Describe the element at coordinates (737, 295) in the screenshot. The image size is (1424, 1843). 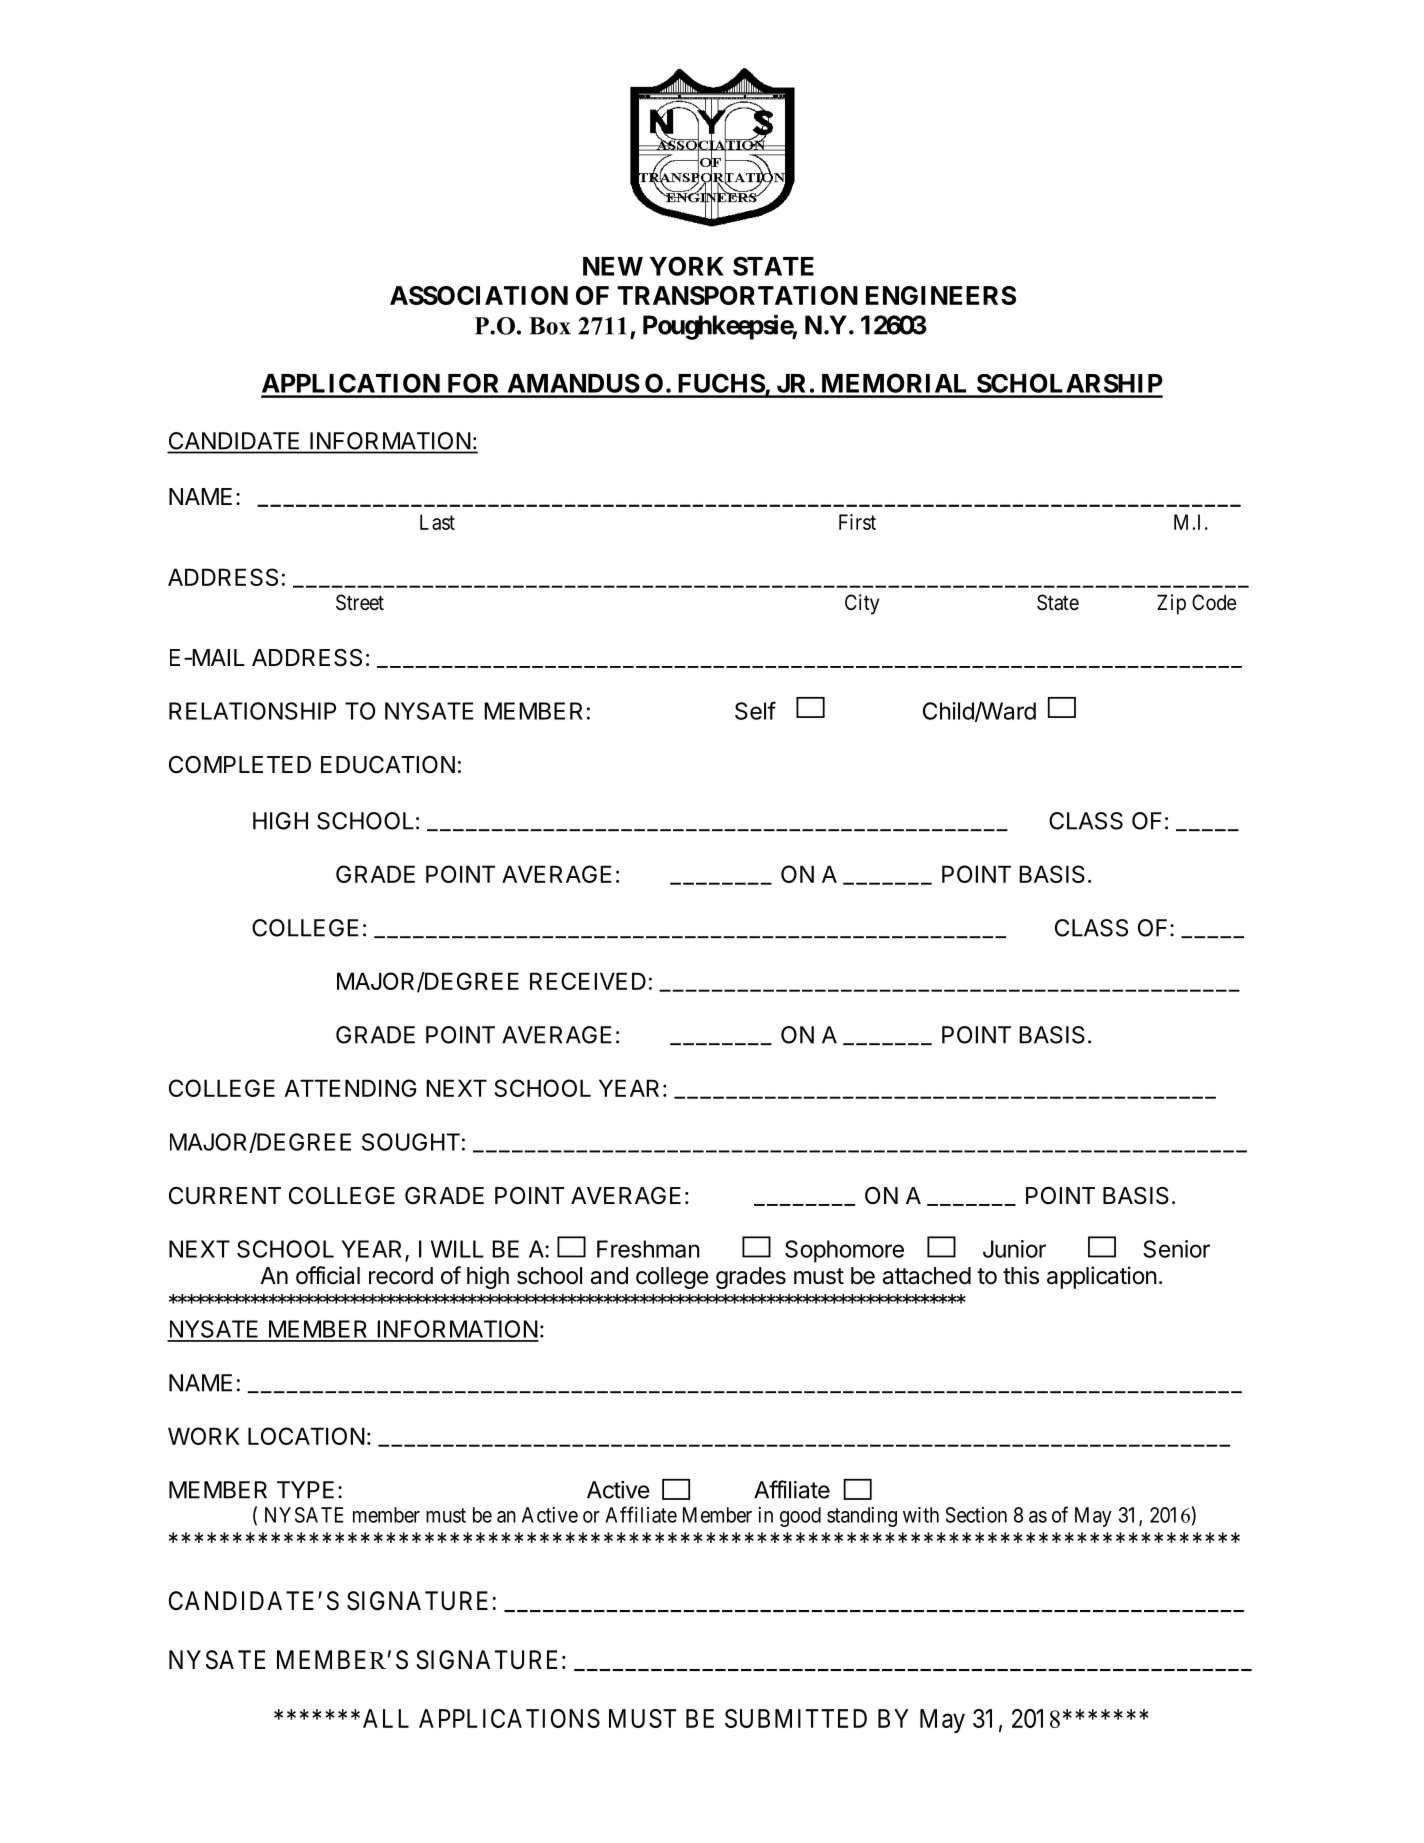
I see `TRANSPORTATION` at that location.
